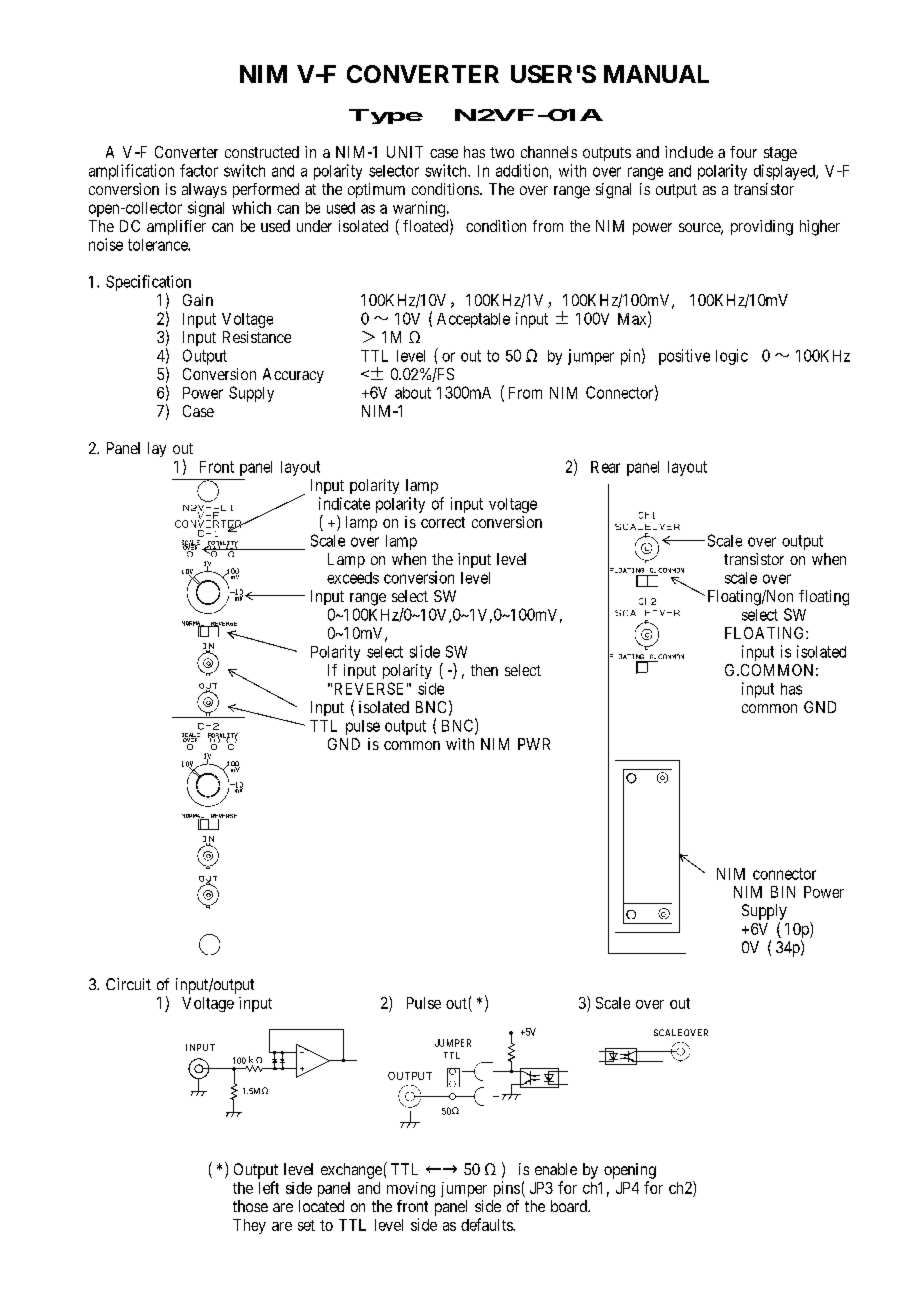 Image resolution: width=924 pixels, height=1308 pixels. Describe the element at coordinates (743, 152) in the screenshot. I see `four` at that location.
